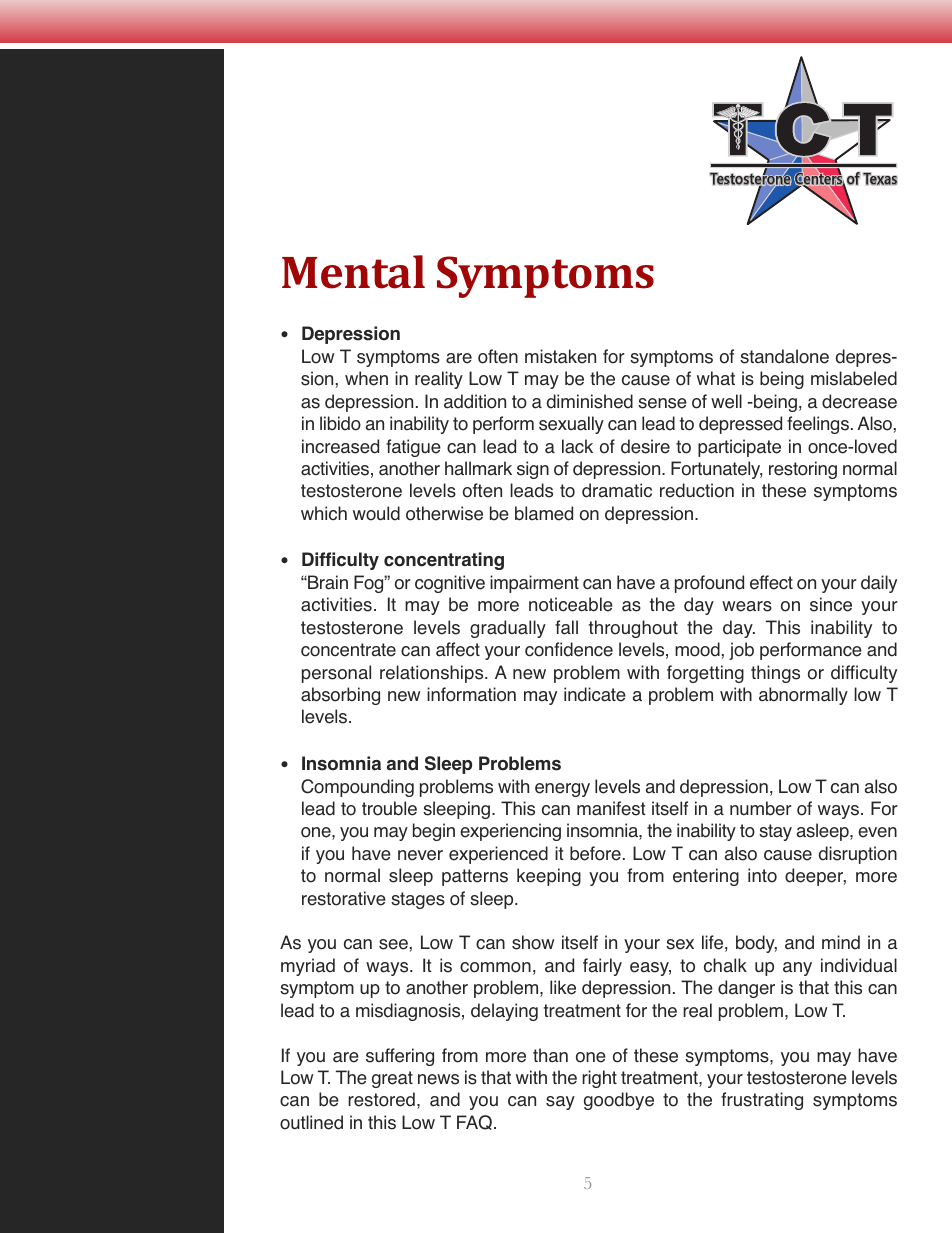  Describe the element at coordinates (381, 1099) in the screenshot. I see `restored` at that location.
